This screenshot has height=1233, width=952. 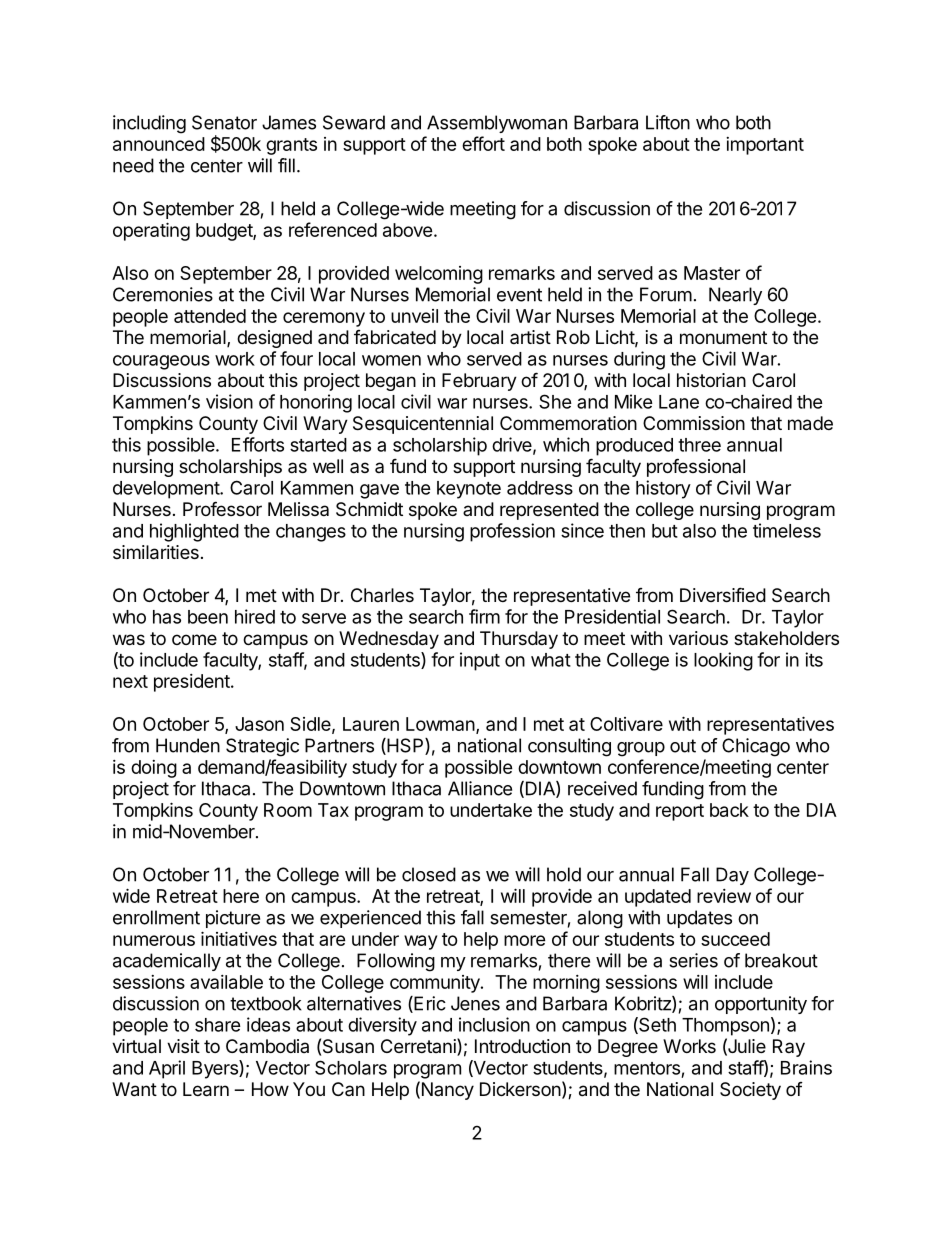 I want to click on keynote, so click(x=469, y=490).
